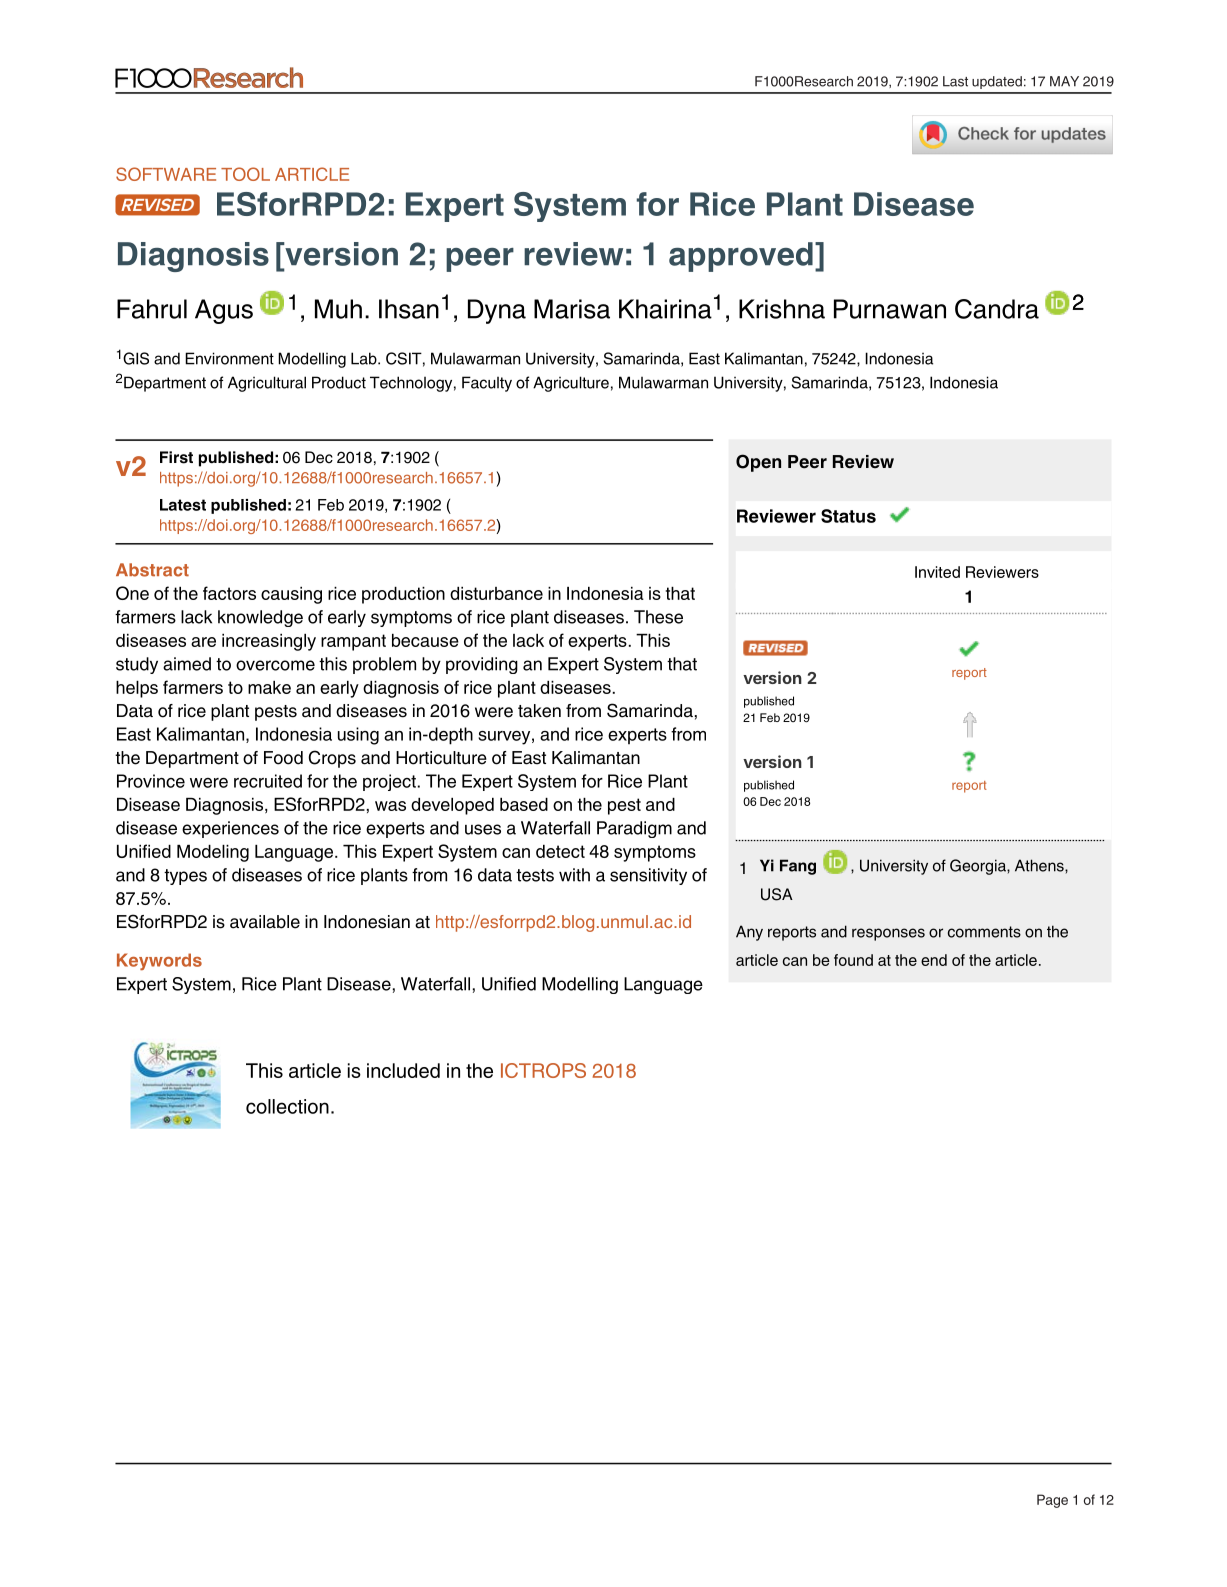  I want to click on Last, so click(955, 81).
